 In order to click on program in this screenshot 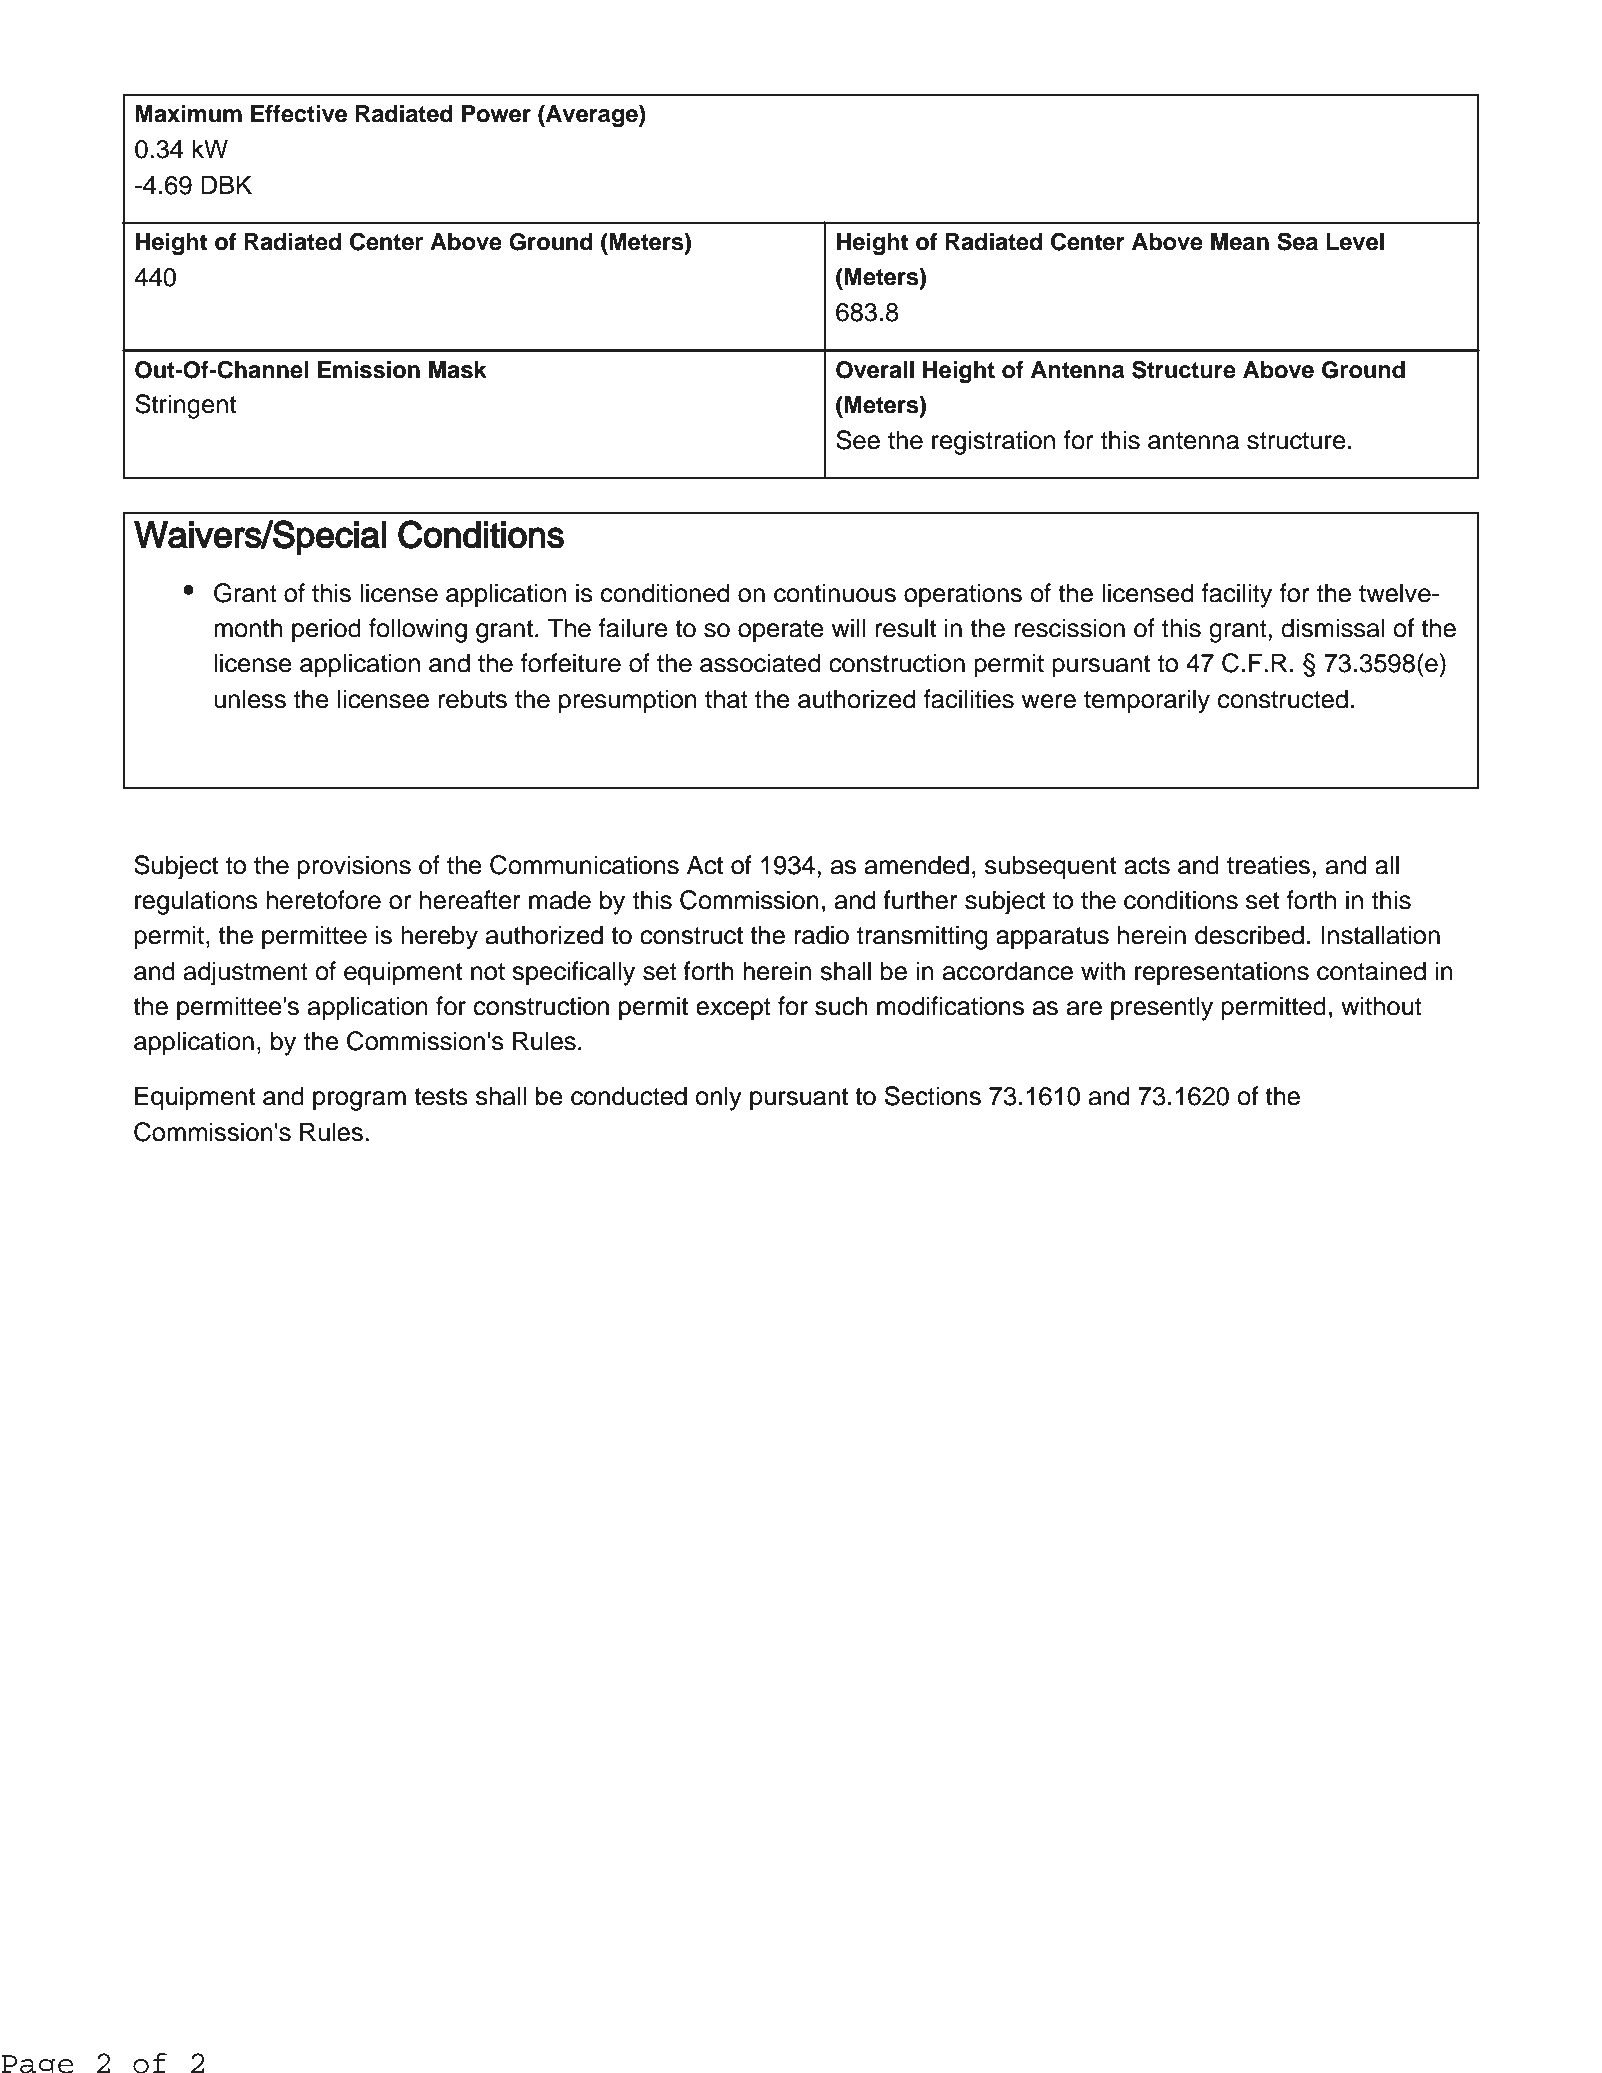, I will do `click(359, 1101)`.
